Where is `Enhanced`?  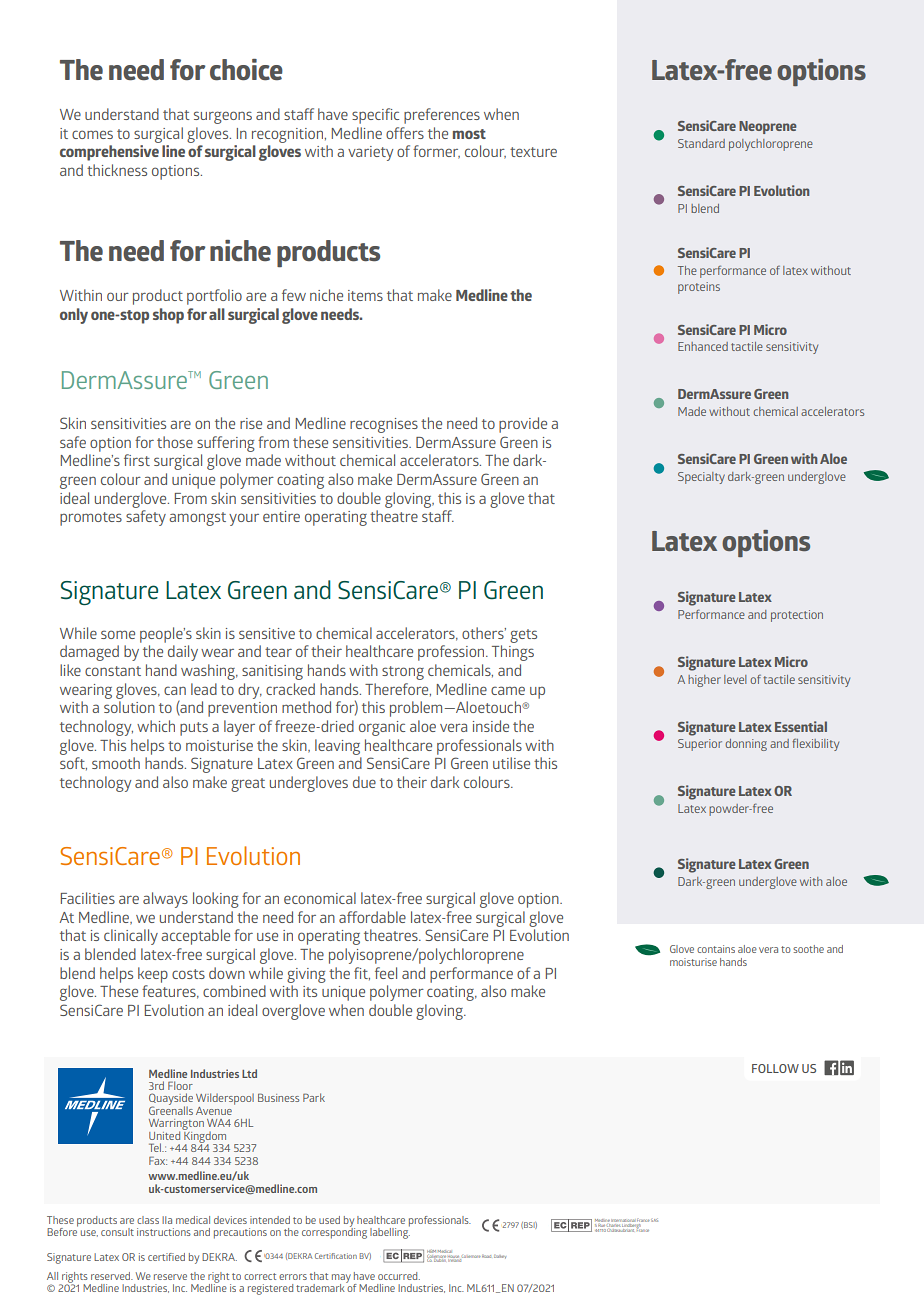
Enhanced is located at coordinates (703, 346).
